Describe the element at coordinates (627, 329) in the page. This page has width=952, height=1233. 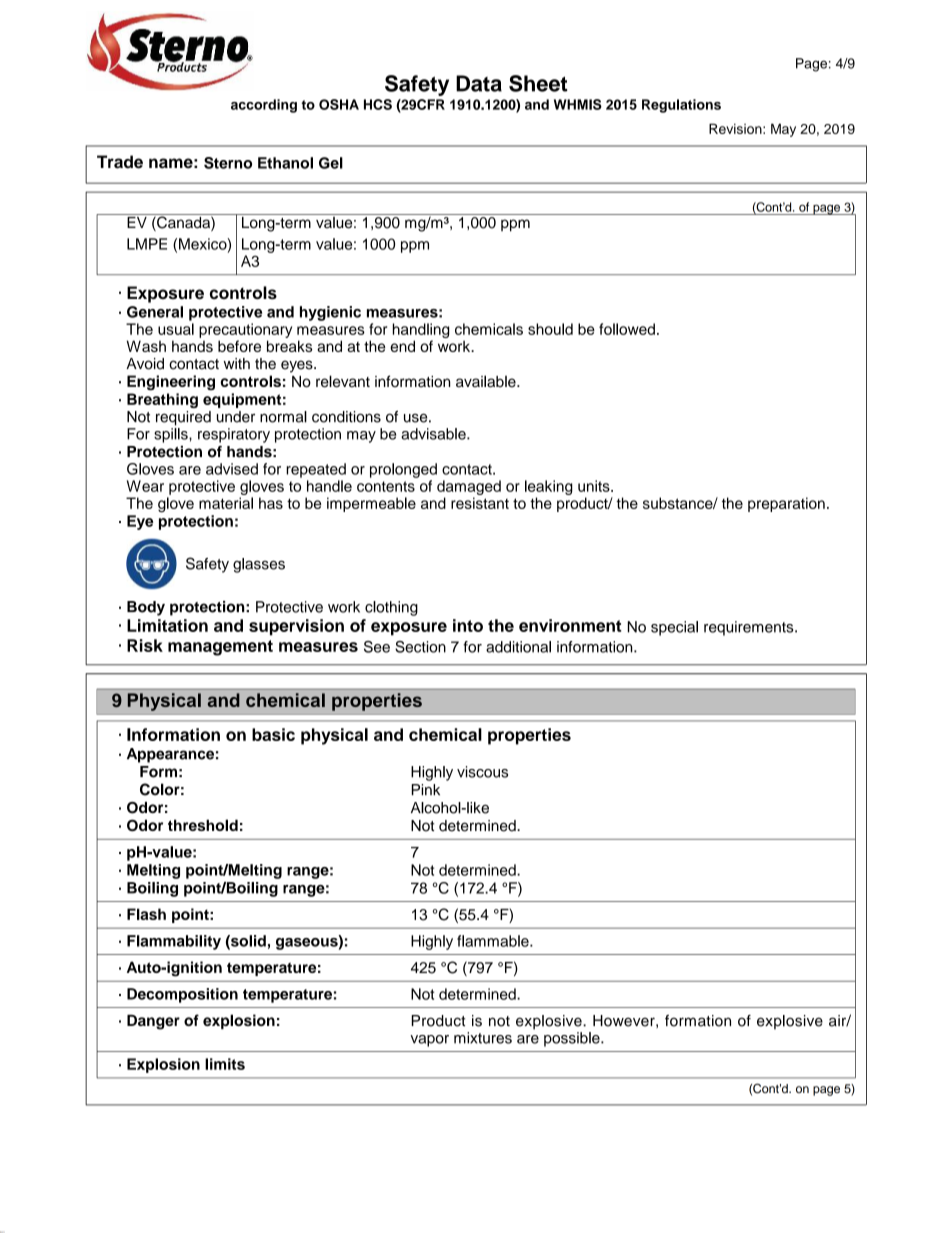
I see `followed` at that location.
